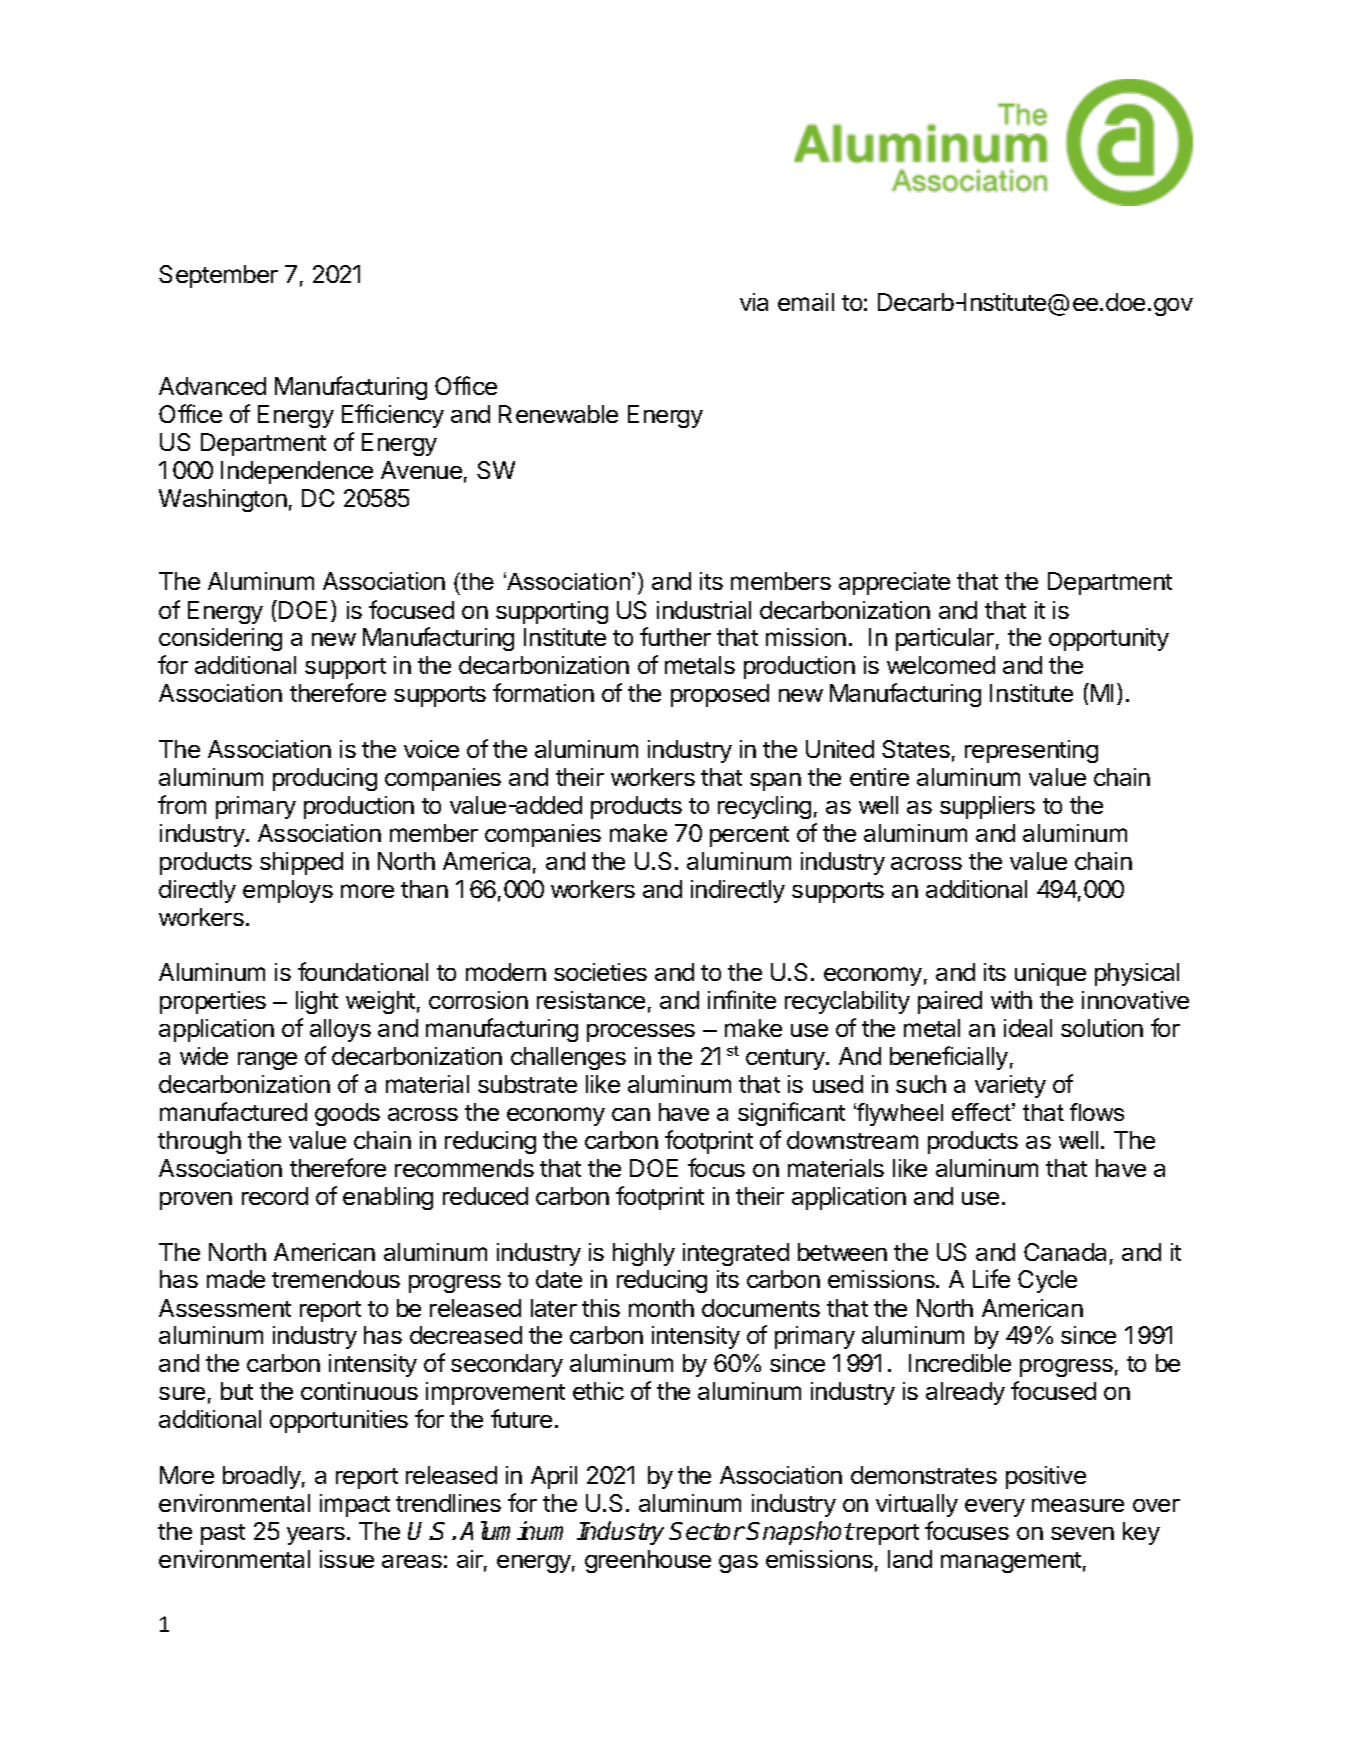 The width and height of the document is (1351, 1748). What do you see at coordinates (764, 807) in the document?
I see `recycling` at bounding box center [764, 807].
